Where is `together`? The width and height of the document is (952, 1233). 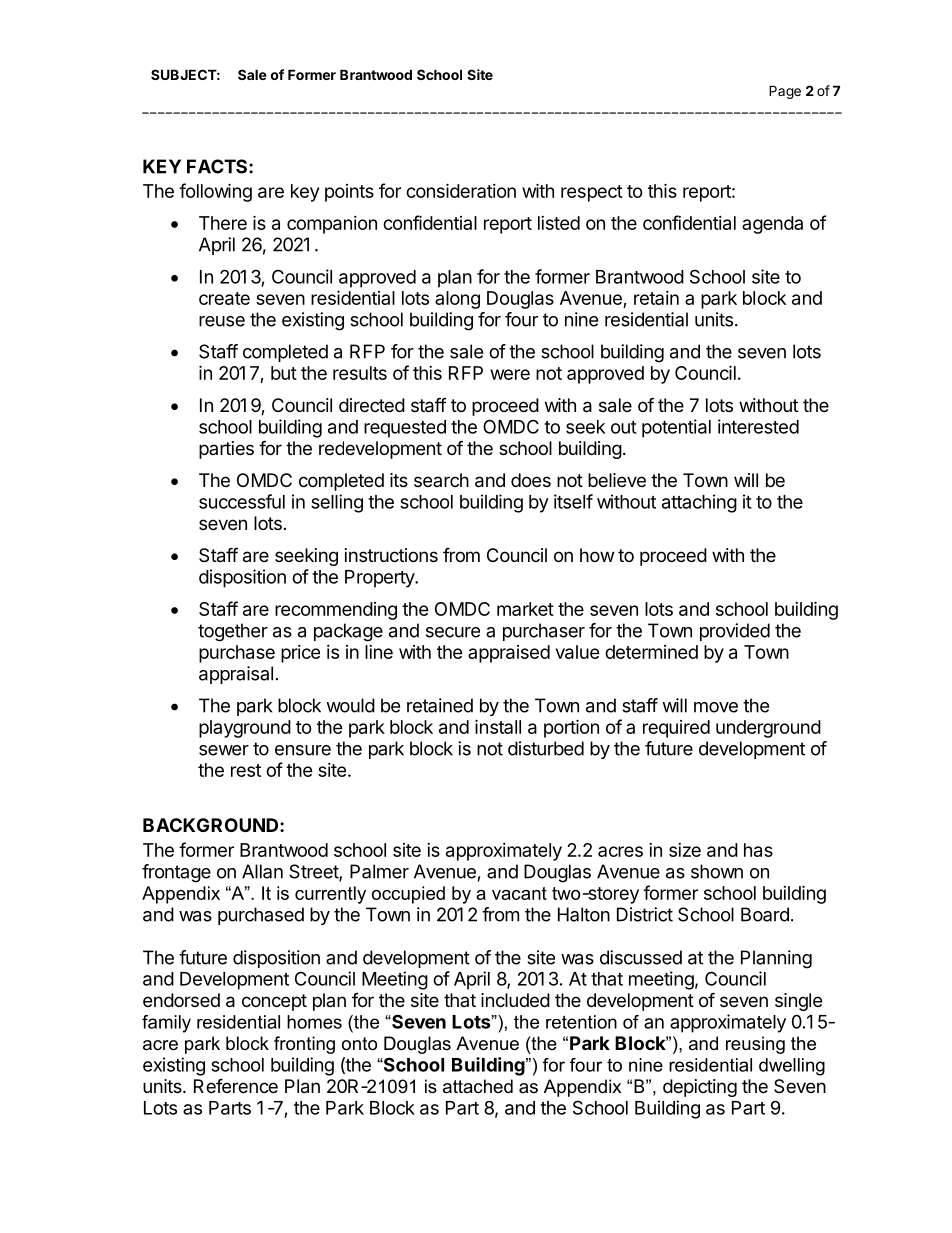 together is located at coordinates (233, 632).
